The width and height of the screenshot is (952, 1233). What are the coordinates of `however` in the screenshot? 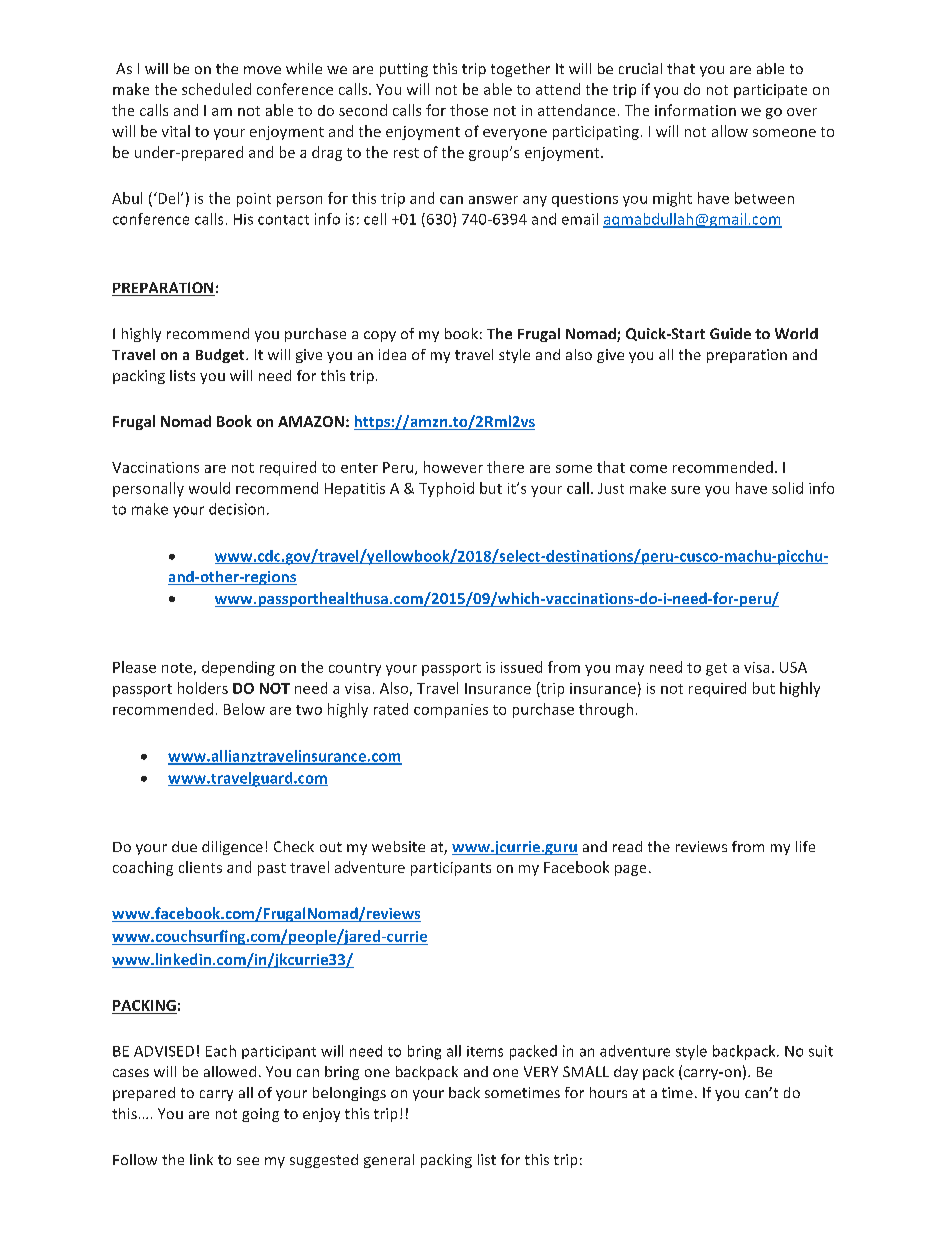 It's located at (453, 467).
